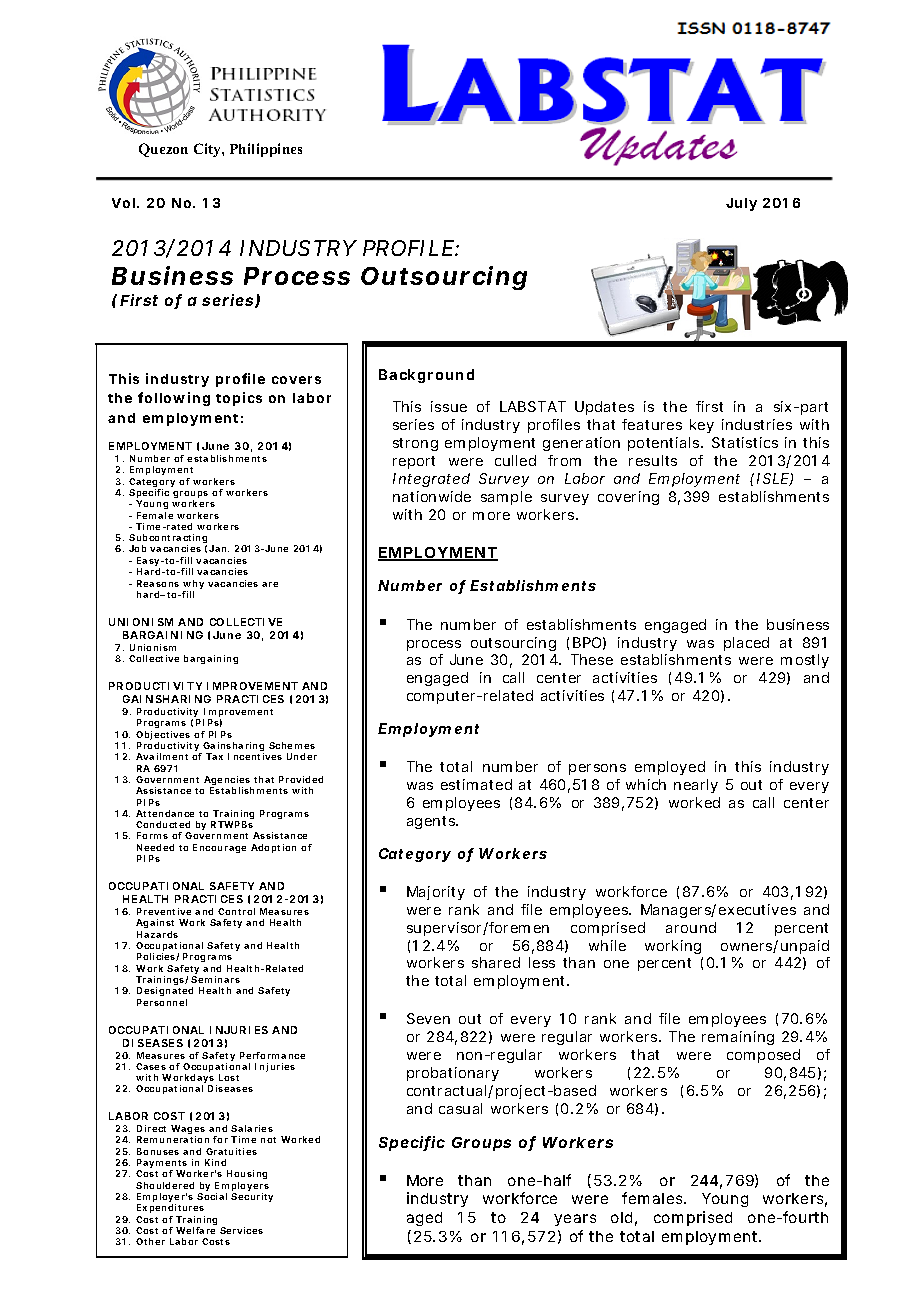 This screenshot has width=924, height=1308. I want to click on issue, so click(449, 406).
